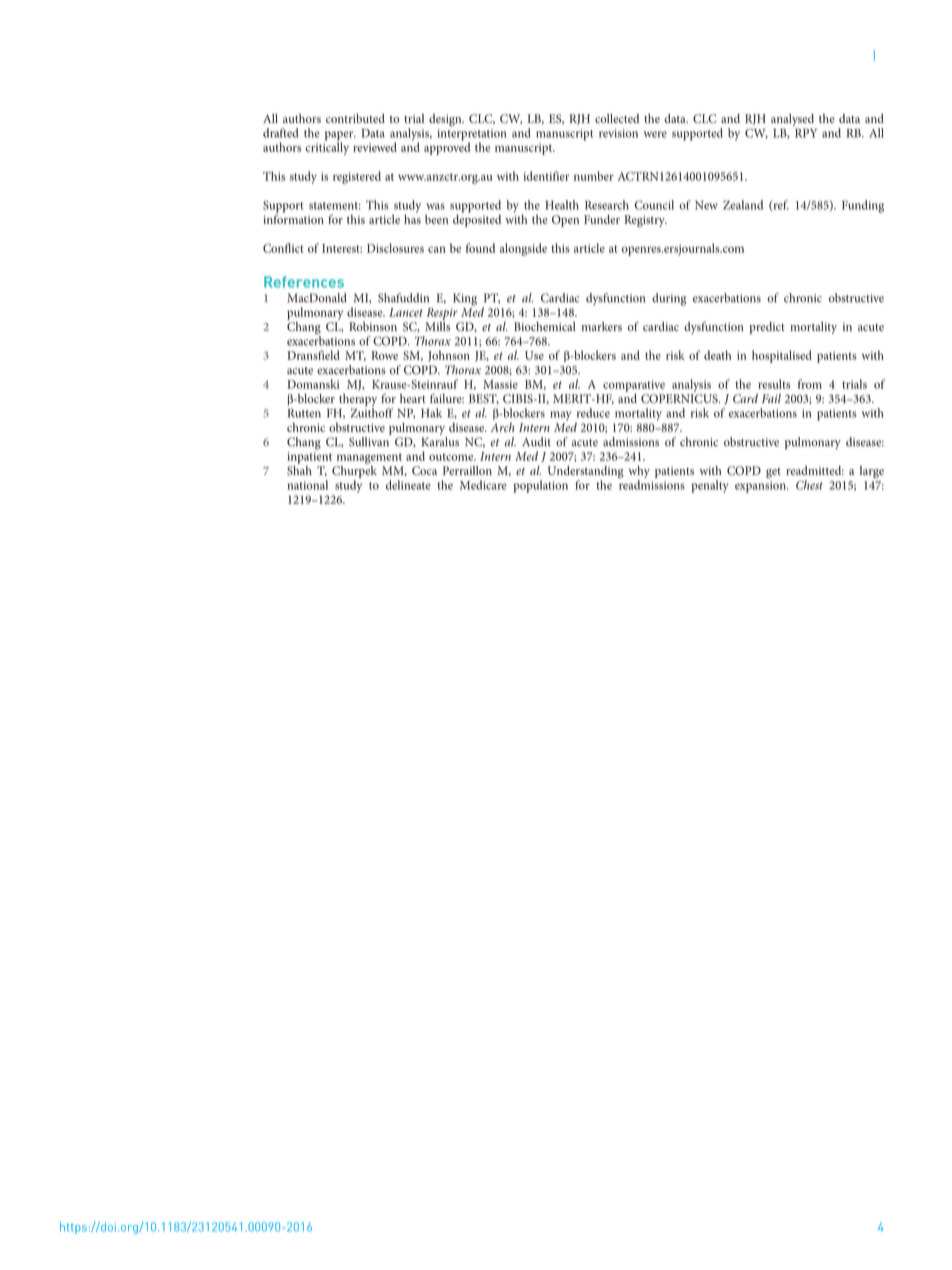  Describe the element at coordinates (307, 485) in the page. I see `national` at that location.
